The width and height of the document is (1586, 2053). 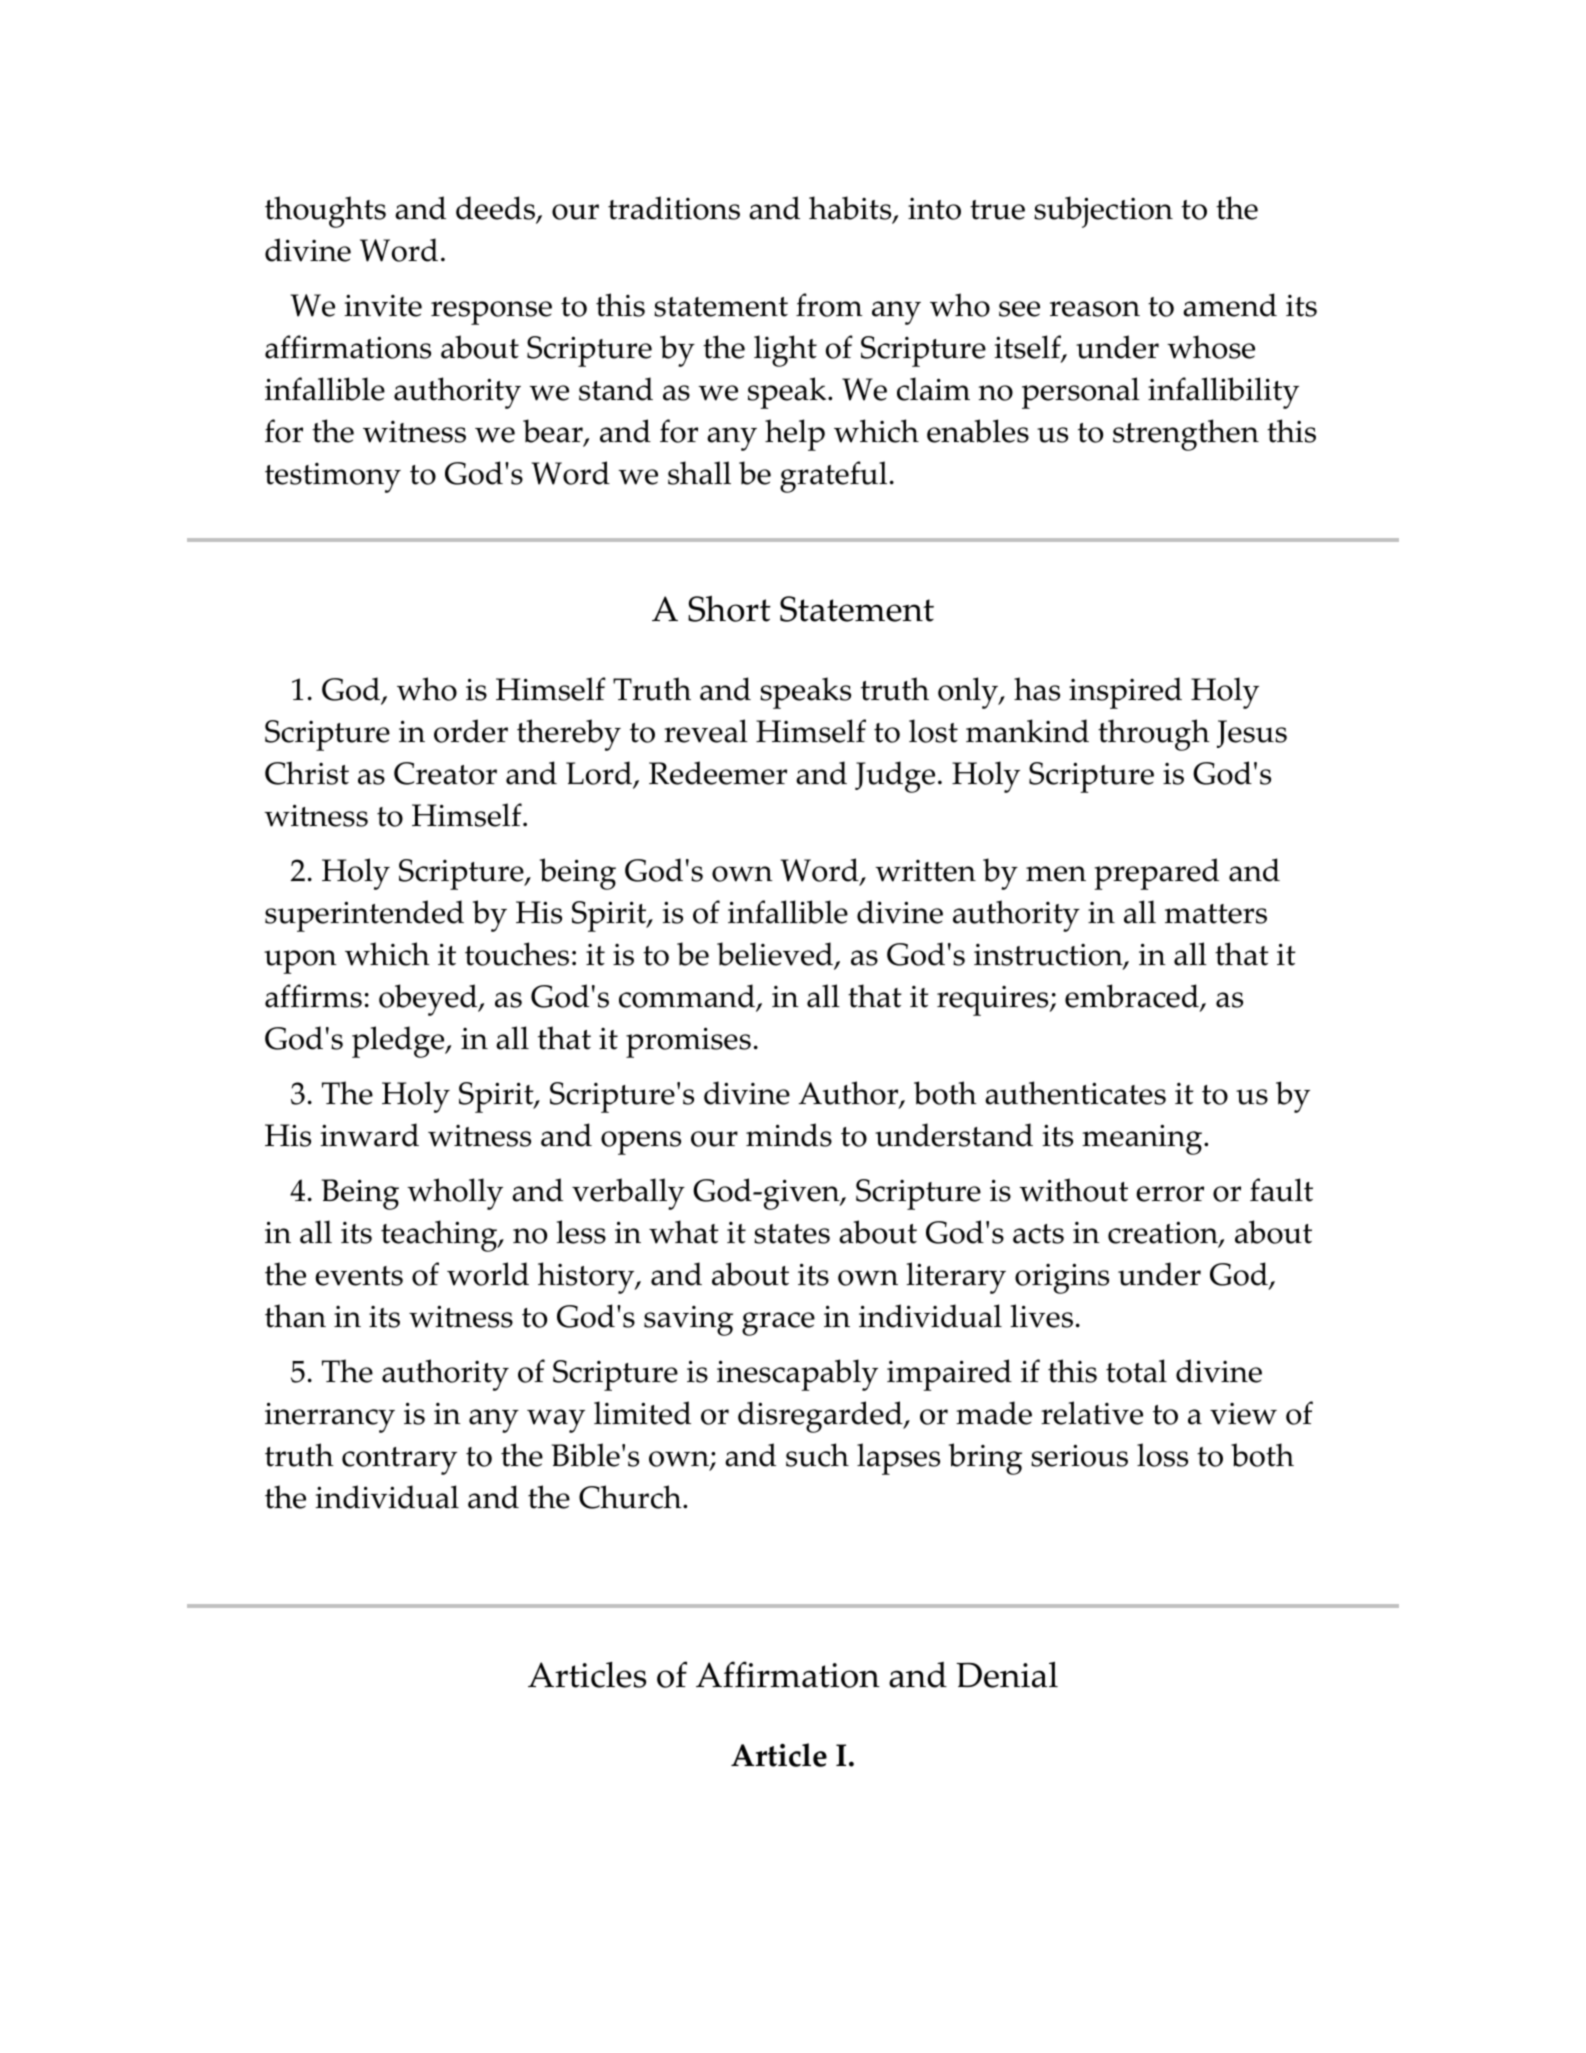 What do you see at coordinates (359, 1276) in the document?
I see `events` at bounding box center [359, 1276].
